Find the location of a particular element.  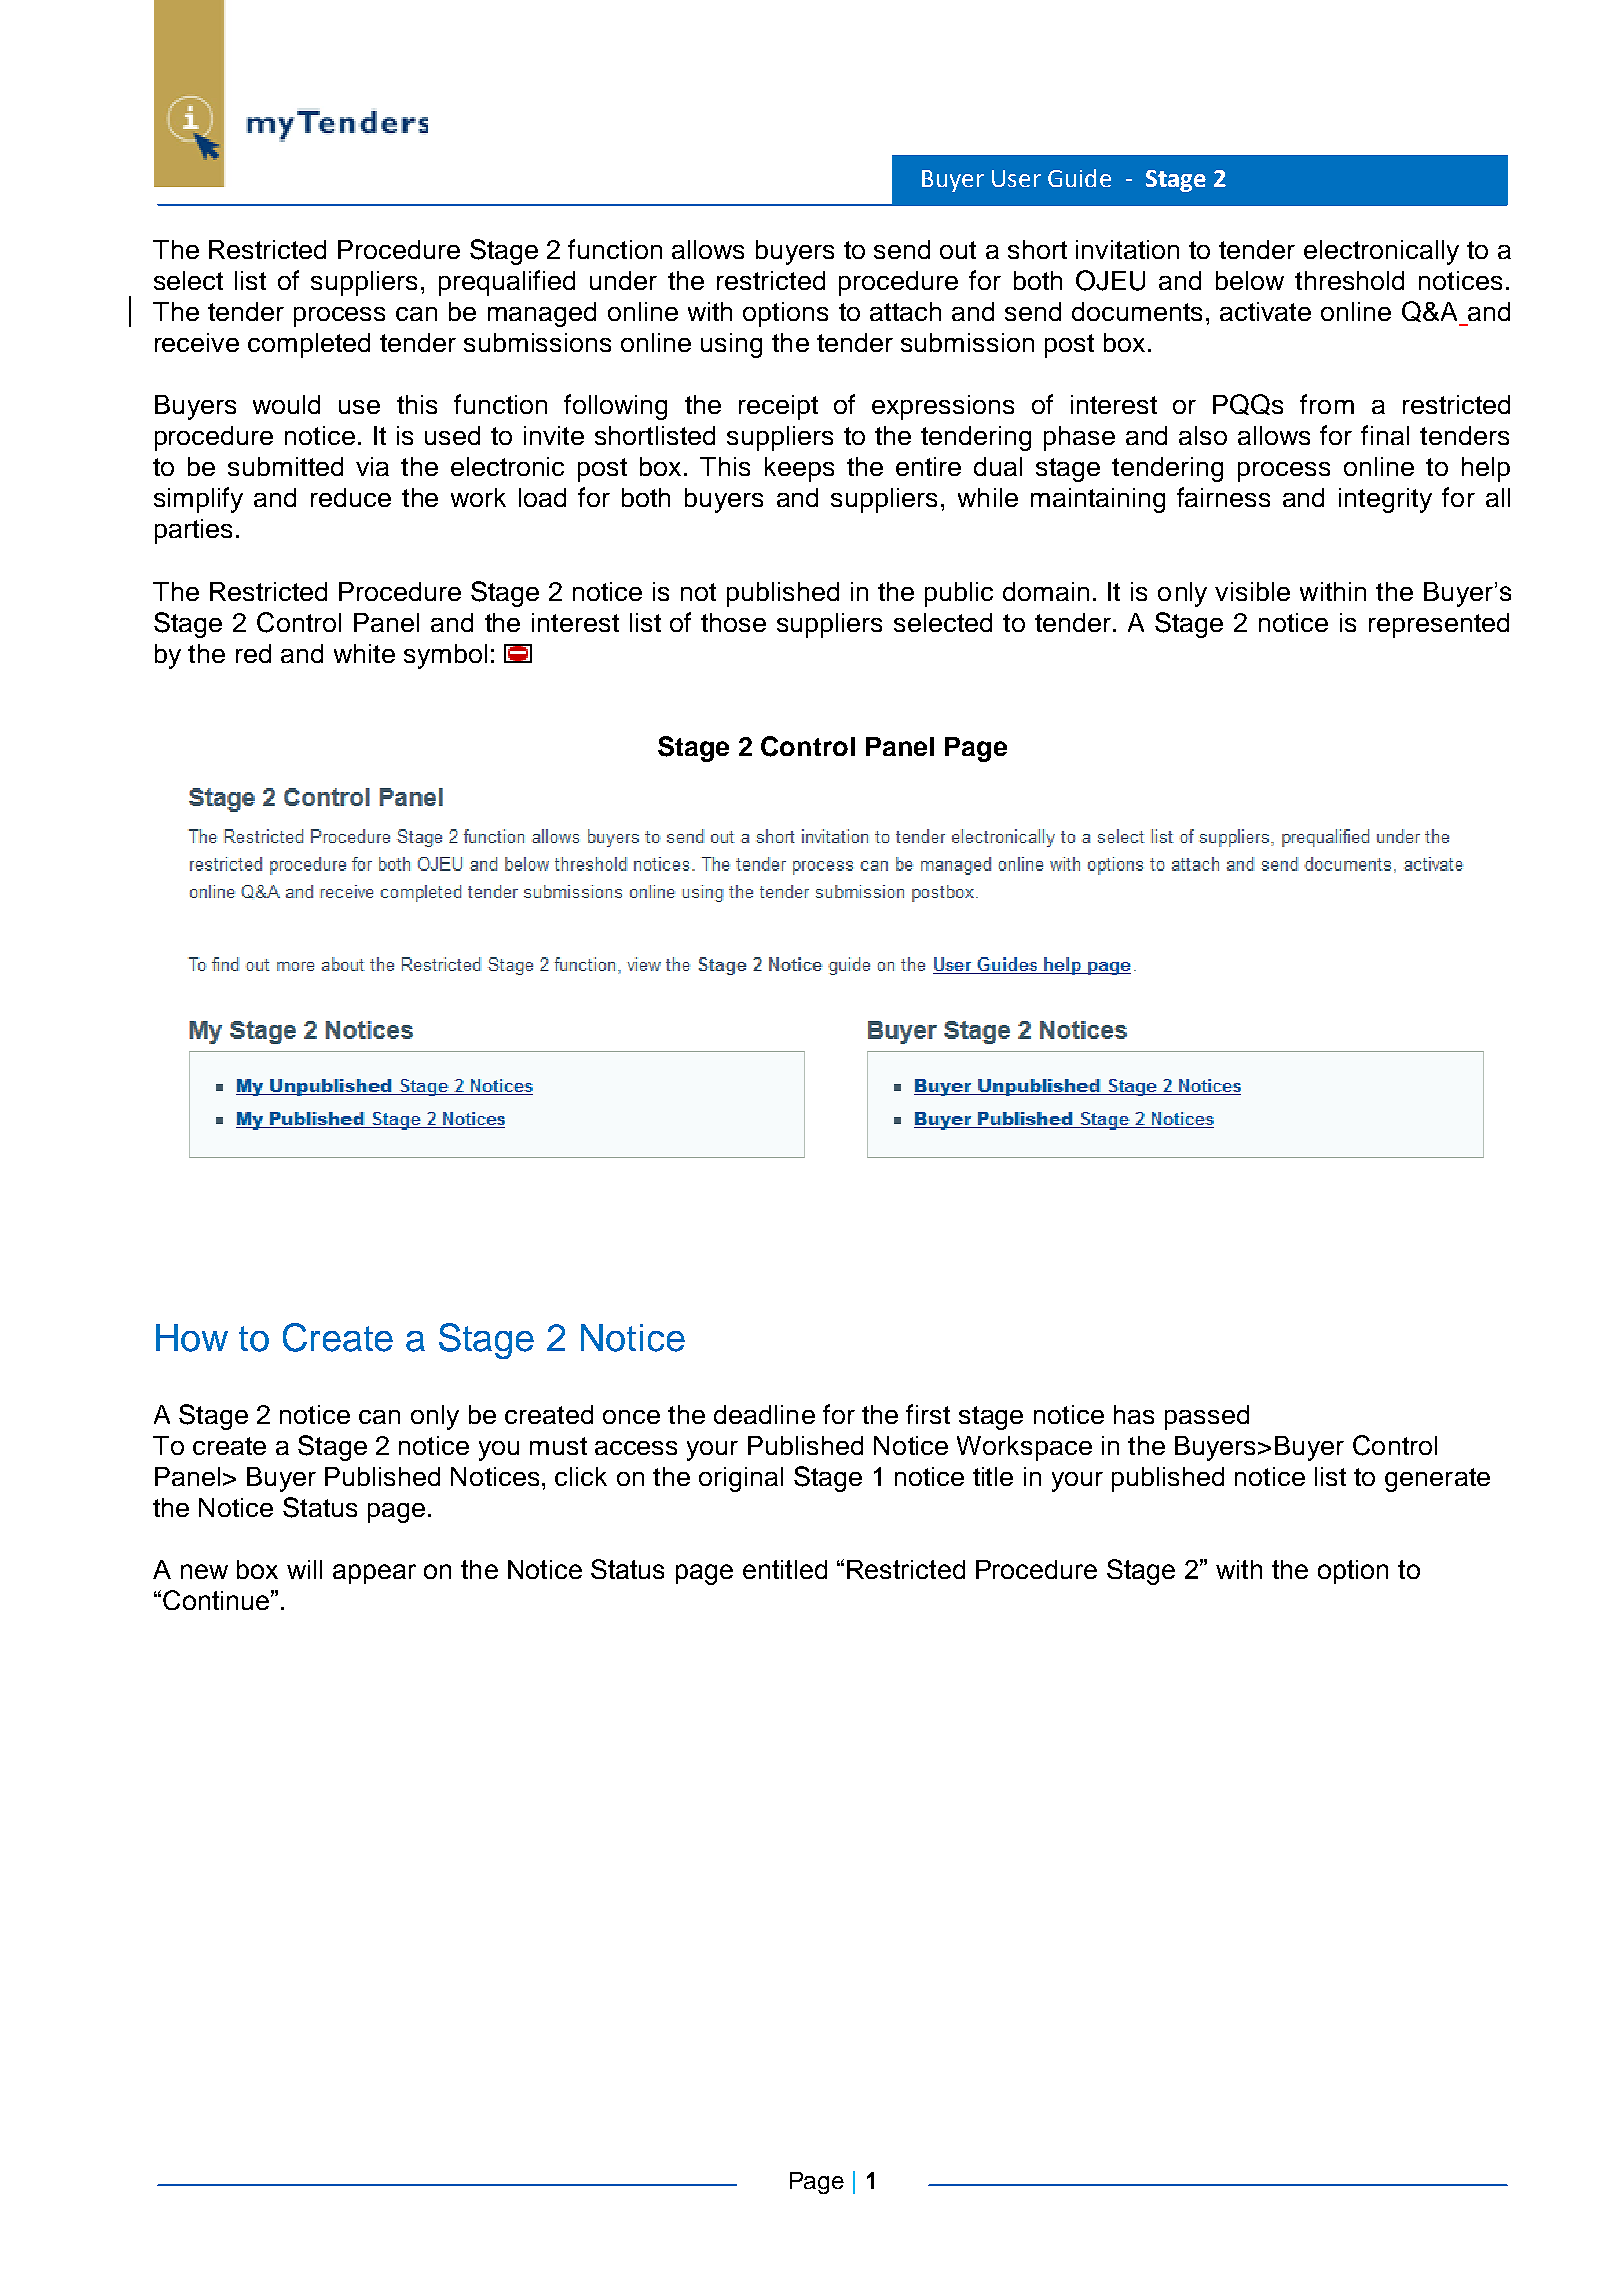

completed is located at coordinates (309, 345).
